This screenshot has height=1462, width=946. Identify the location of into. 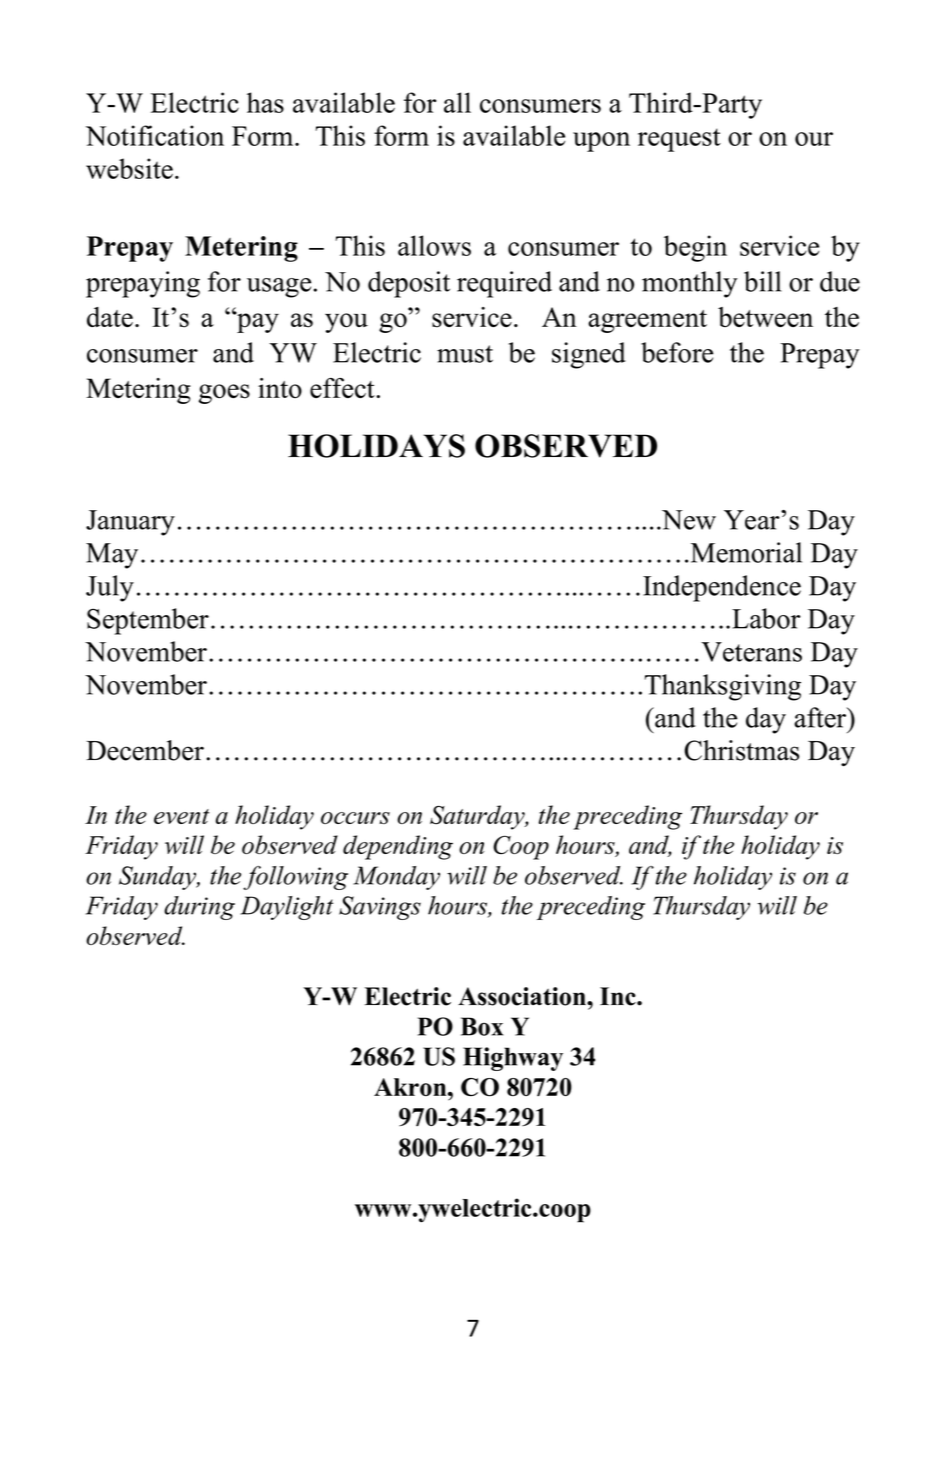
(280, 388).
